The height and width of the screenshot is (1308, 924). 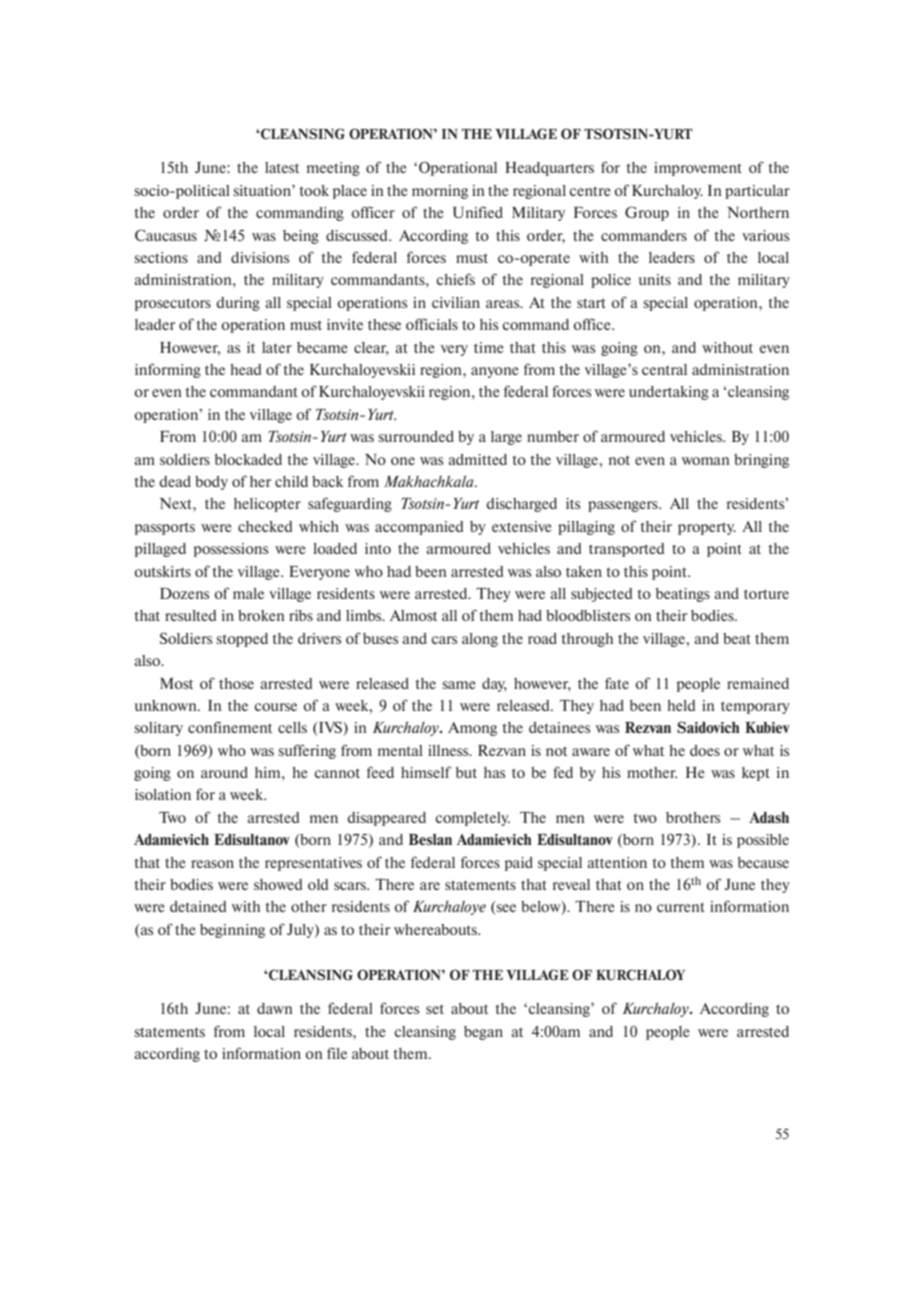 I want to click on dawn, so click(x=275, y=1008).
